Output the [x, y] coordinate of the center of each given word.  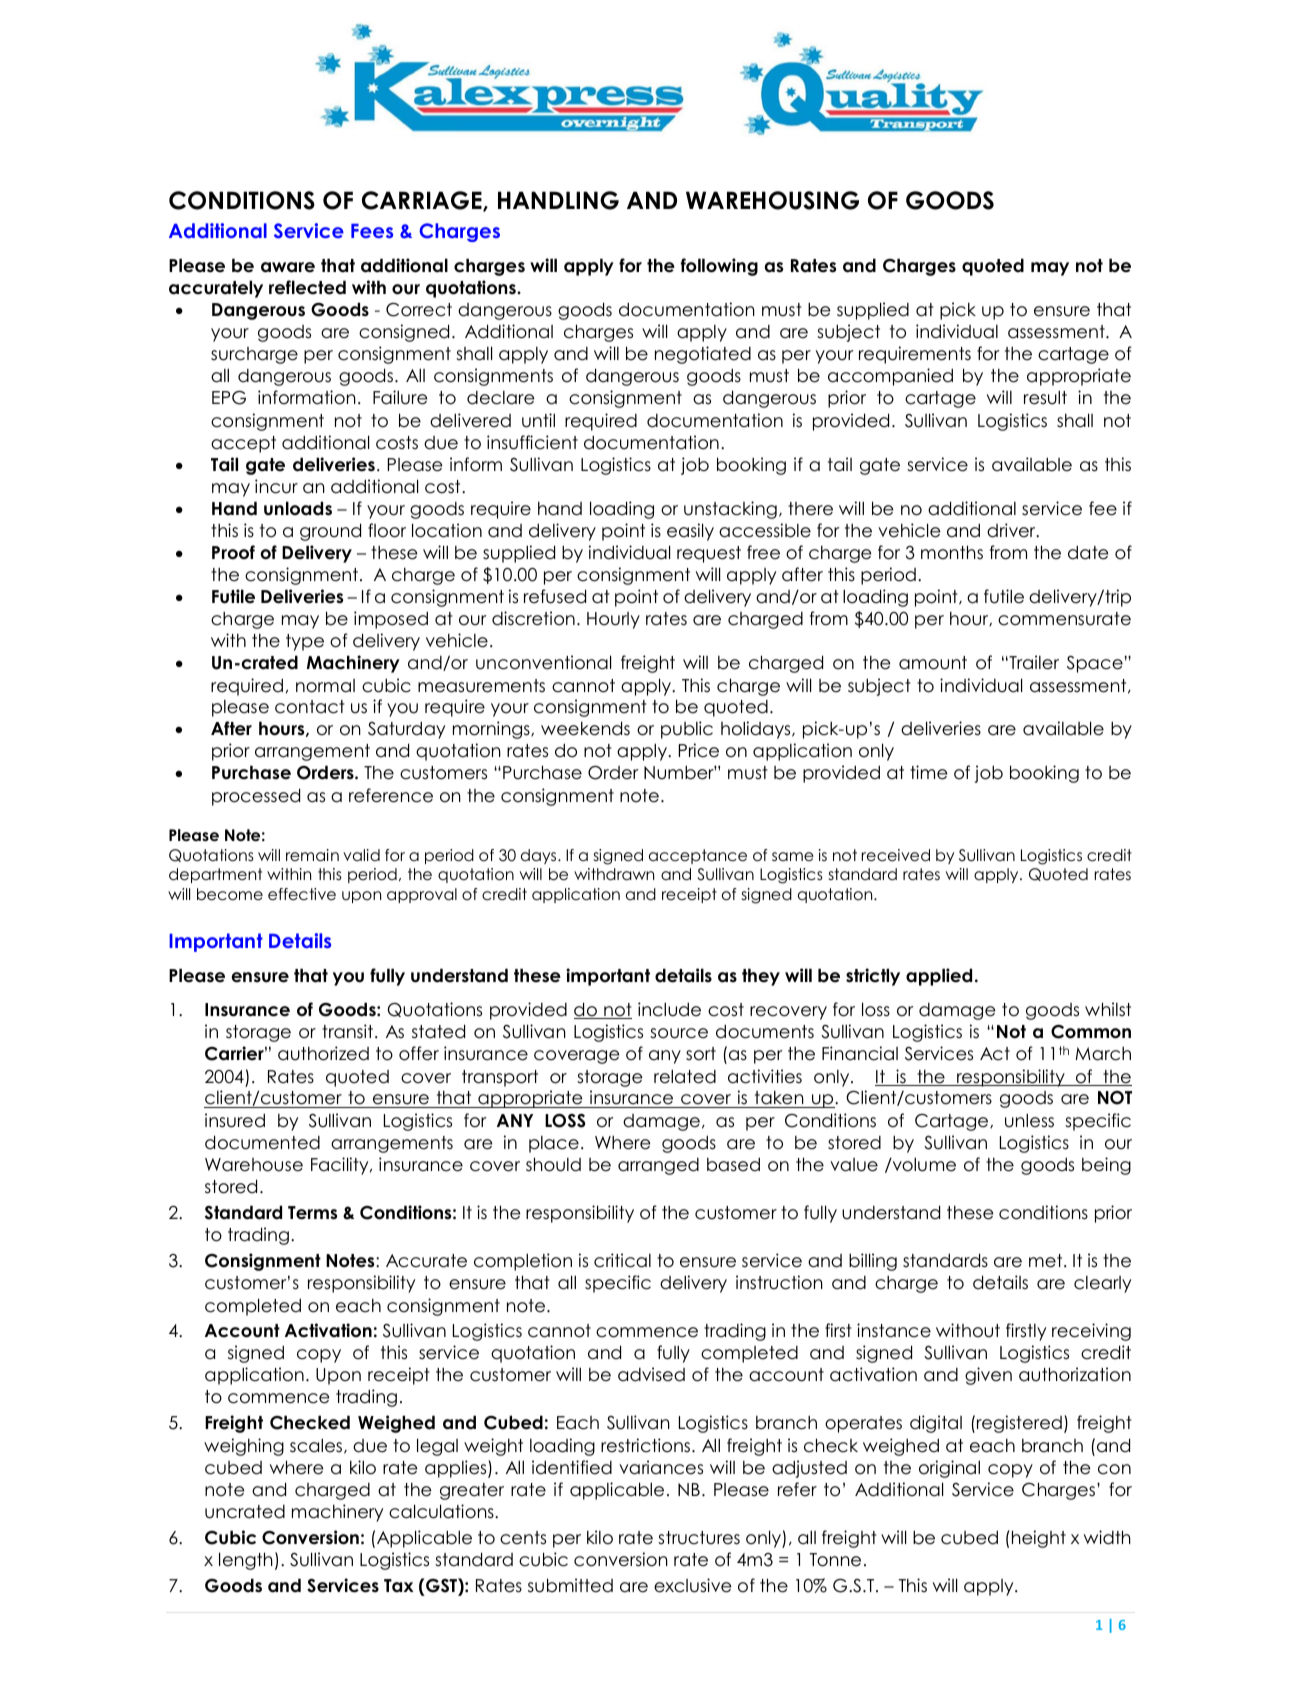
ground [330, 532]
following [719, 267]
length [246, 1561]
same [793, 856]
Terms [312, 1213]
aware [288, 267]
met [1047, 1261]
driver [1012, 530]
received [896, 855]
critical [622, 1260]
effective [302, 894]
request [709, 554]
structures [699, 1538]
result [1045, 397]
